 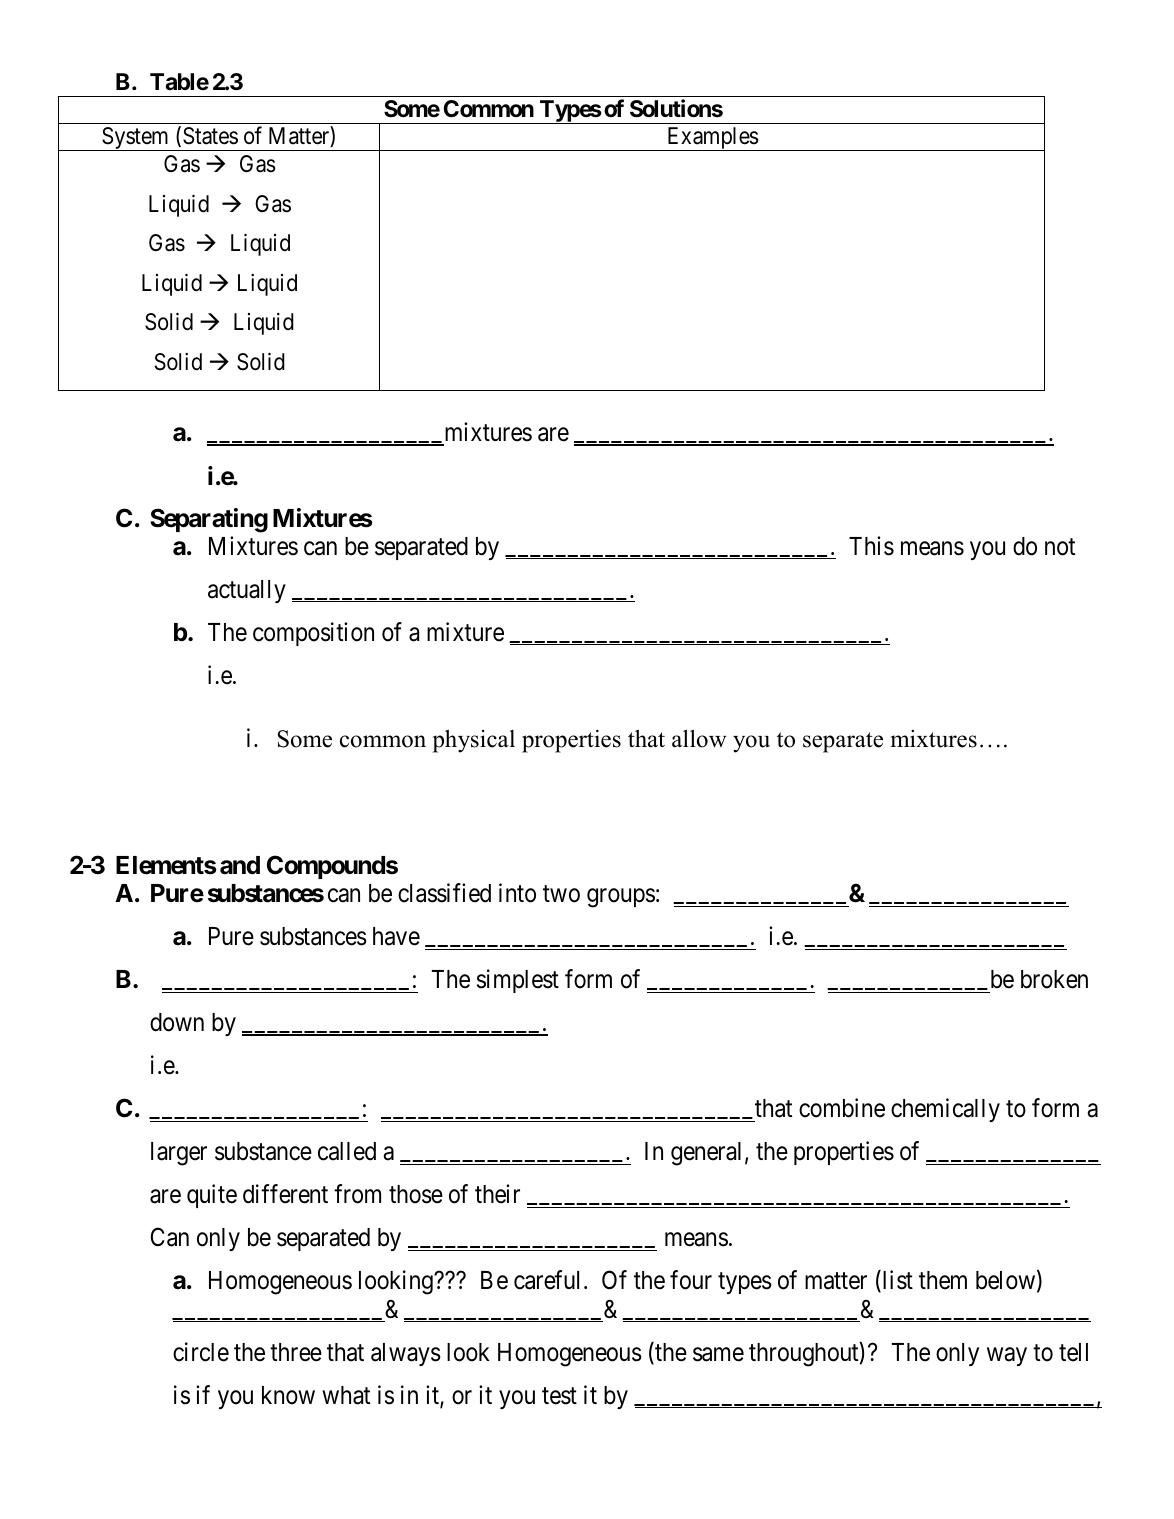 I want to click on test, so click(x=559, y=1396).
